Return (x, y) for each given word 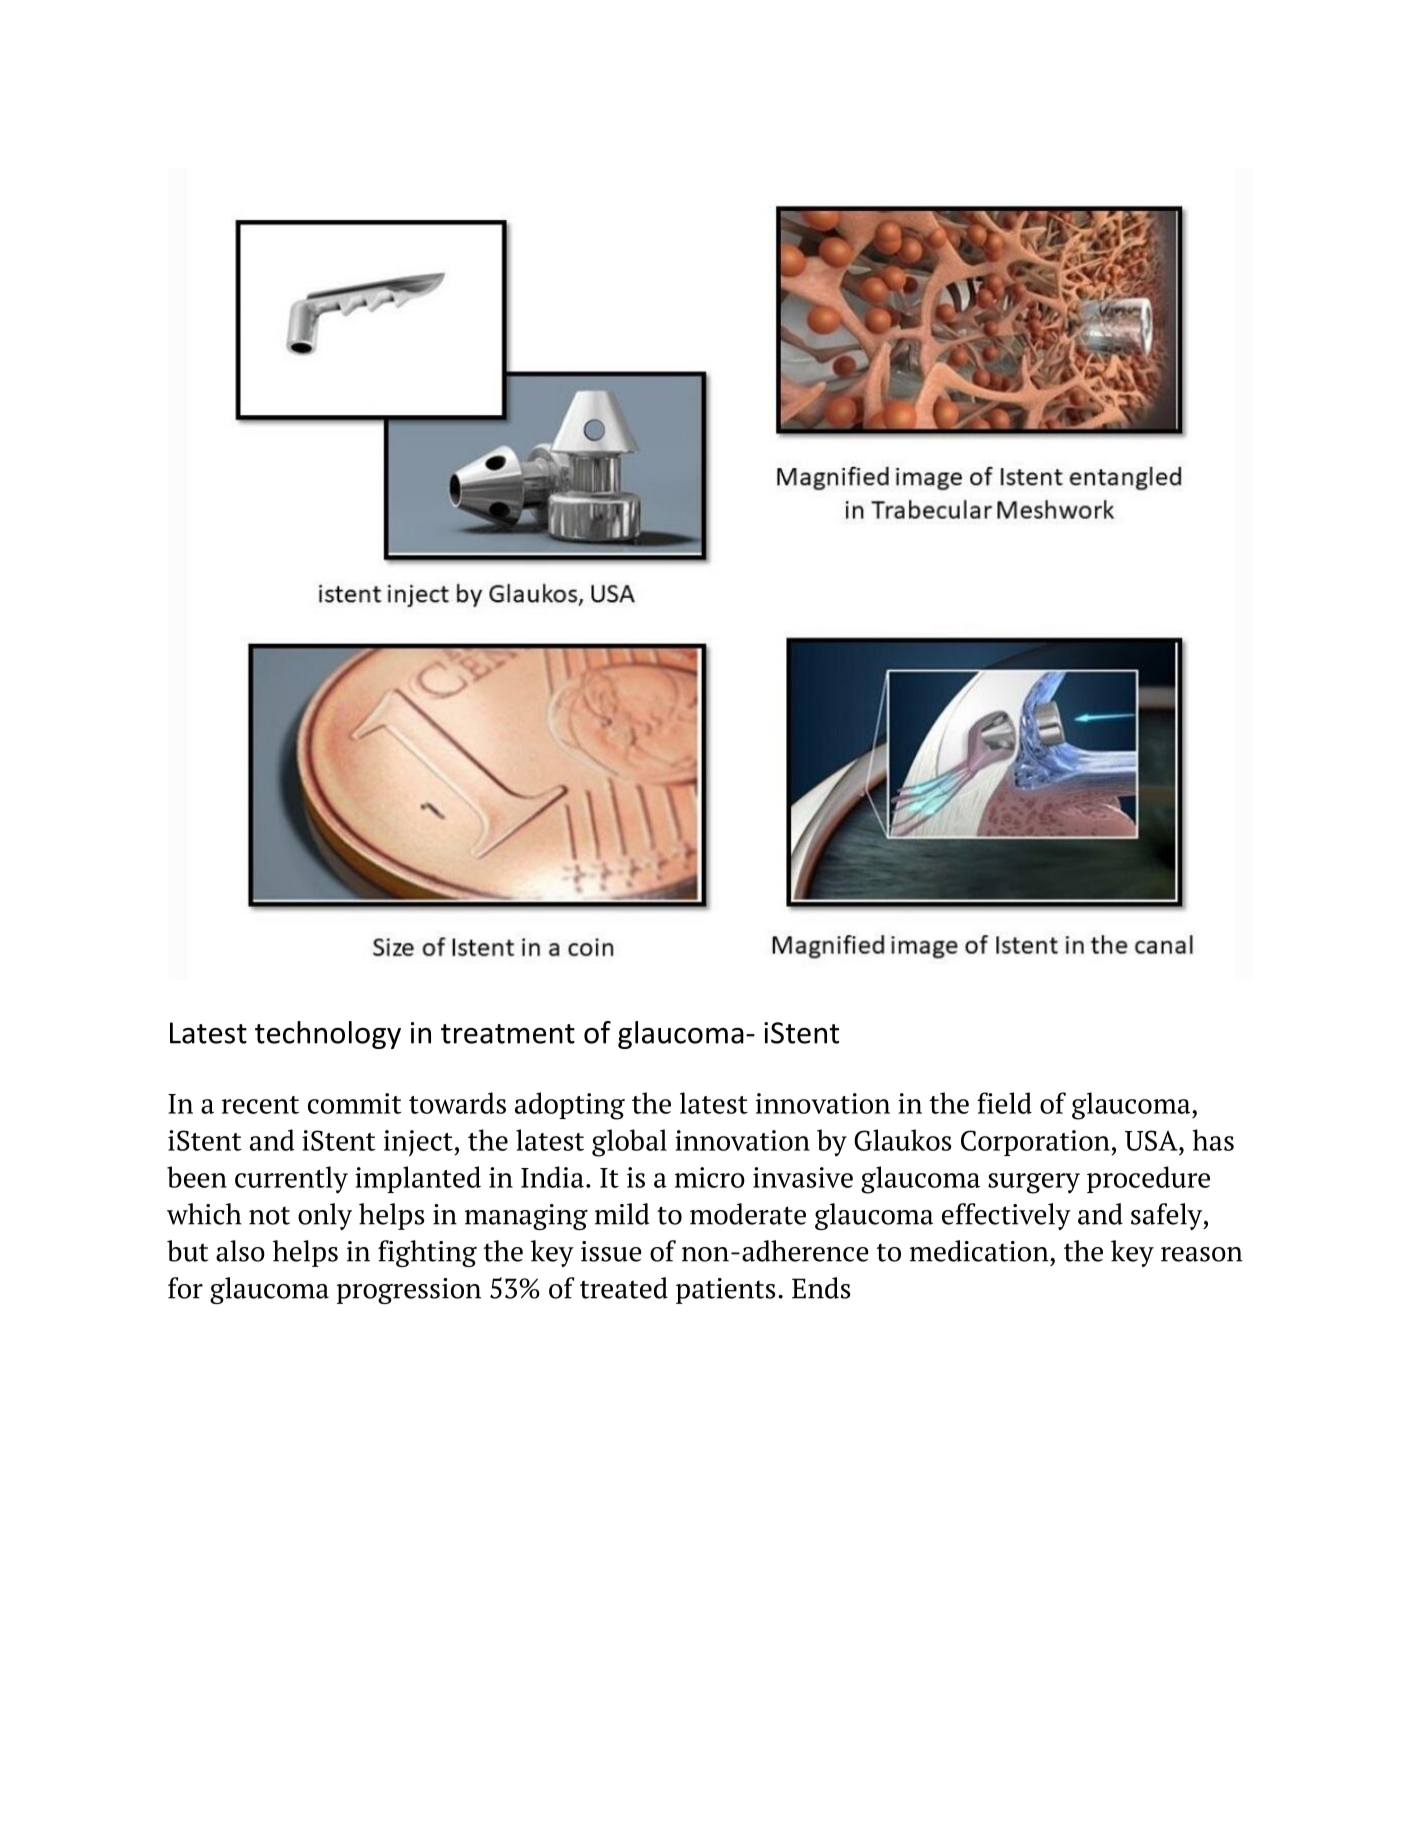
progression (409, 1291)
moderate (748, 1214)
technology (328, 1035)
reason (1201, 1254)
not (269, 1215)
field (1004, 1103)
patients (726, 1291)
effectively (1006, 1216)
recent (260, 1105)
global (629, 1143)
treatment (508, 1034)
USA (1152, 1140)
